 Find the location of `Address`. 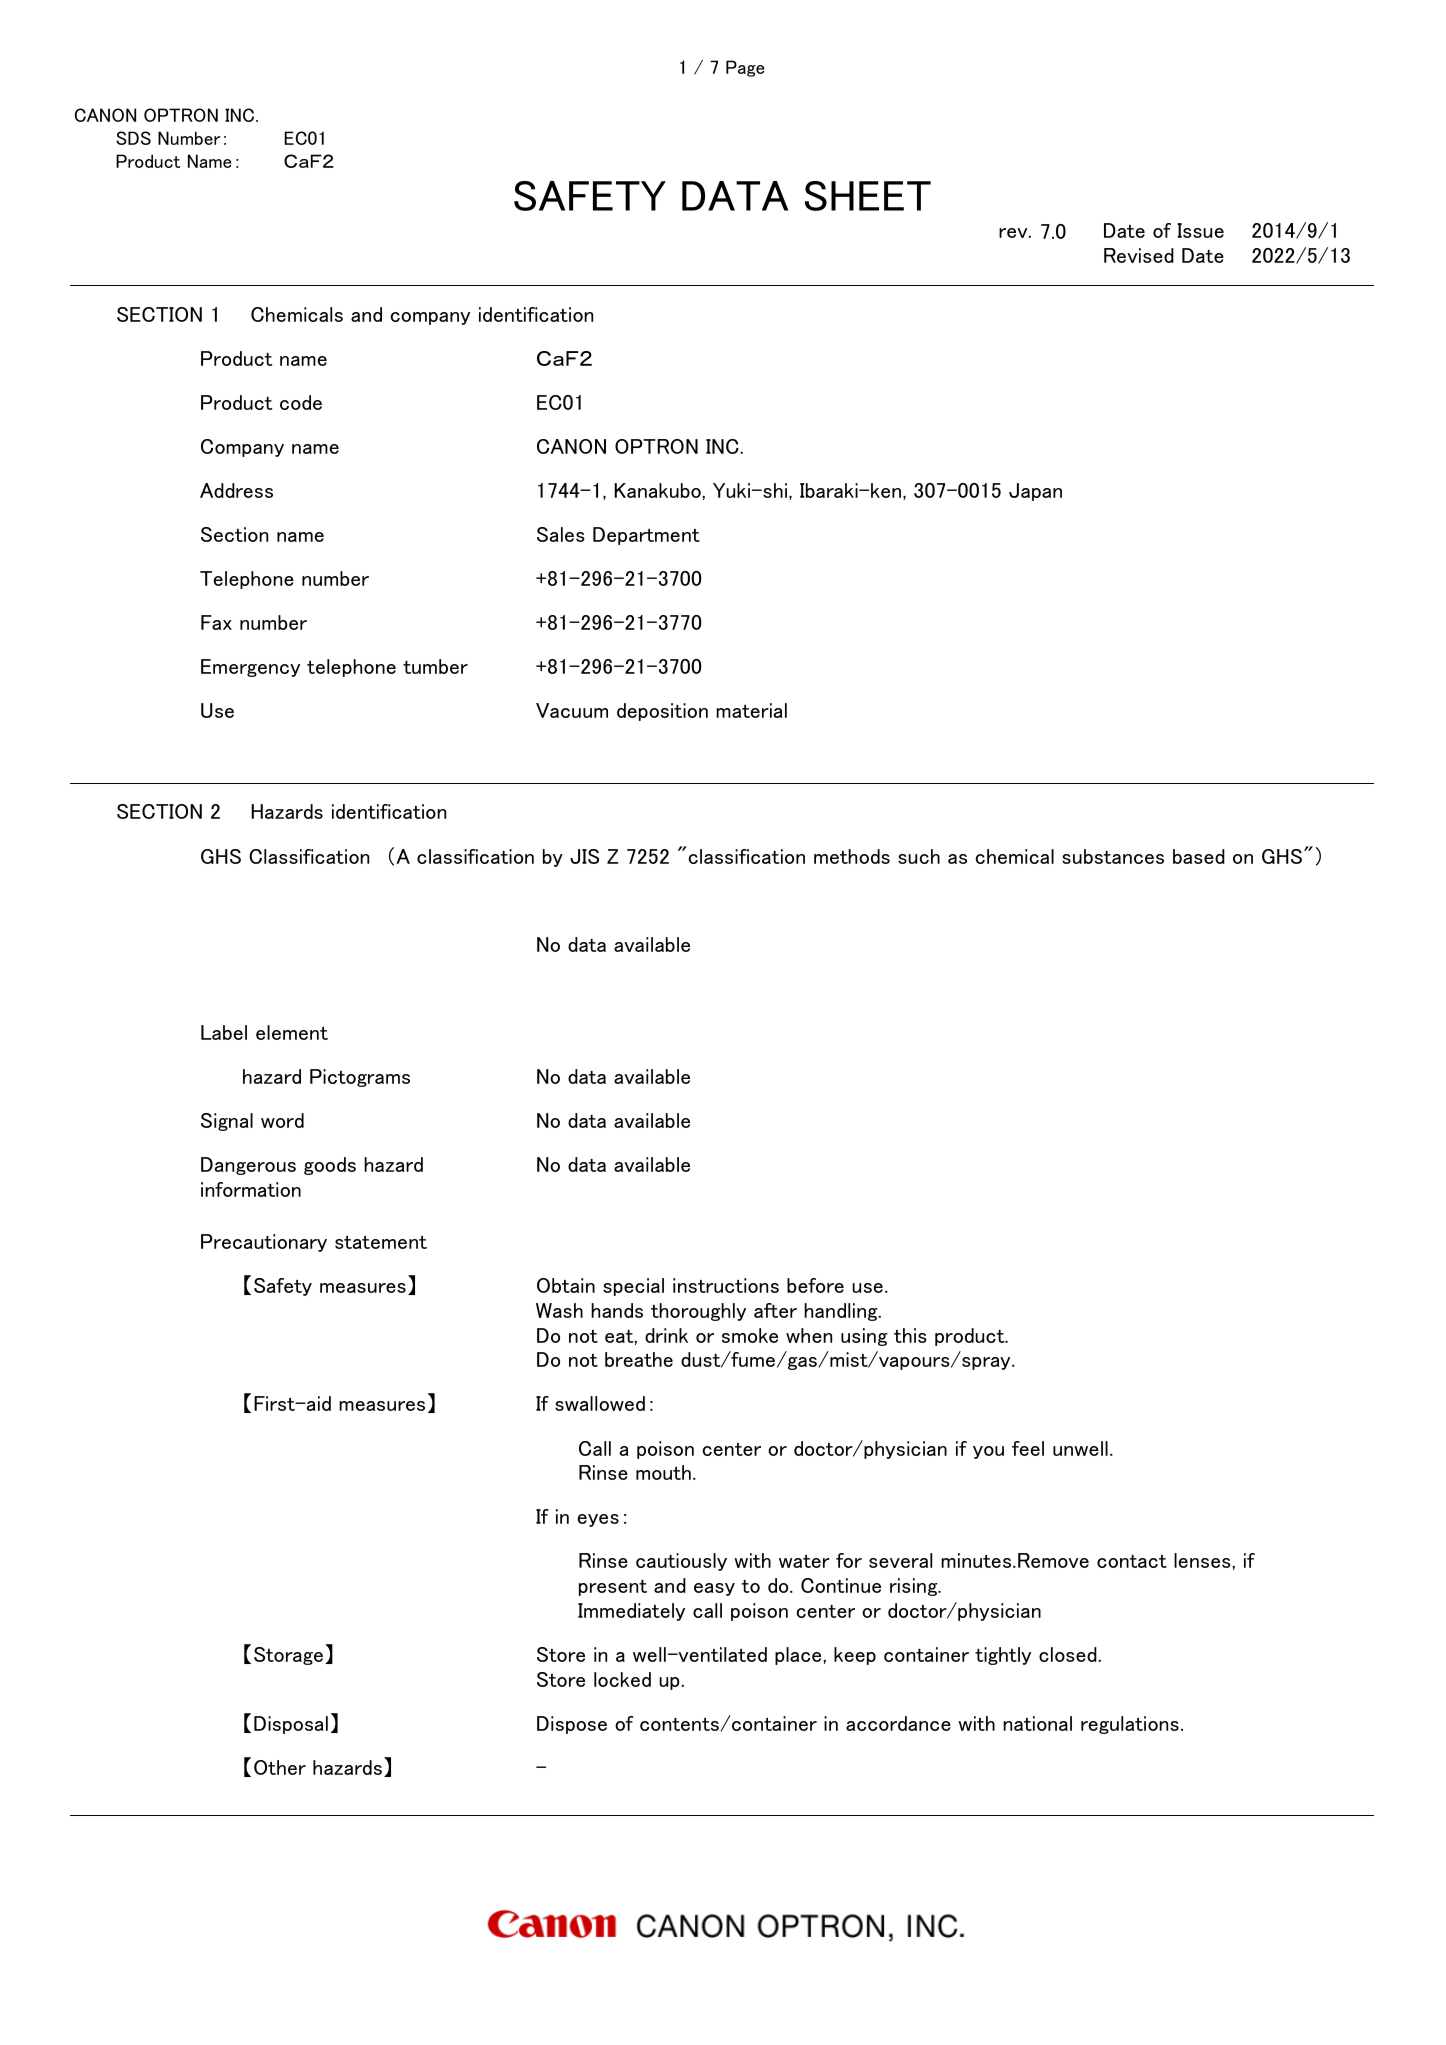

Address is located at coordinates (236, 490).
